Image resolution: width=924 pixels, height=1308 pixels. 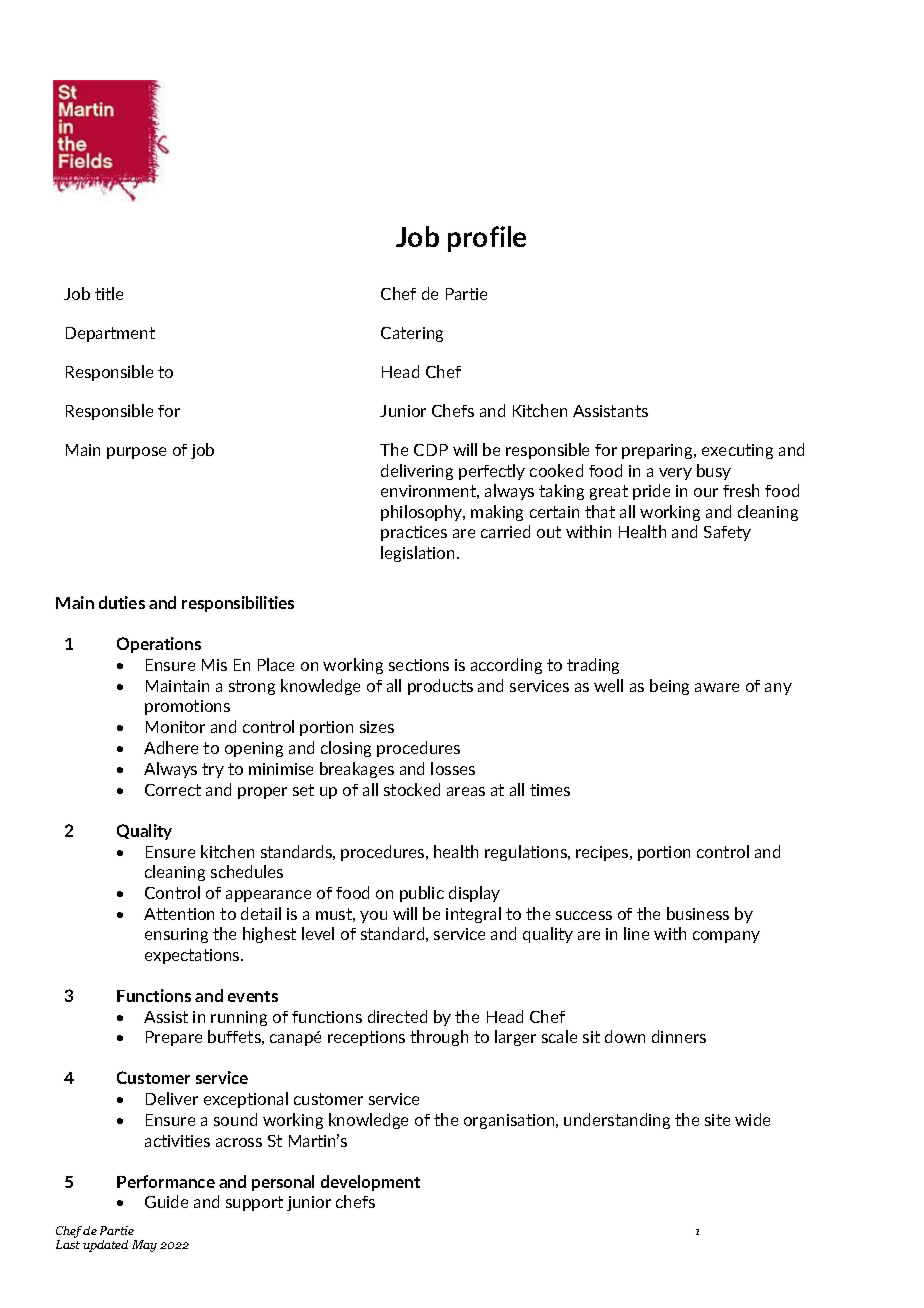 I want to click on preparing, so click(x=658, y=451).
